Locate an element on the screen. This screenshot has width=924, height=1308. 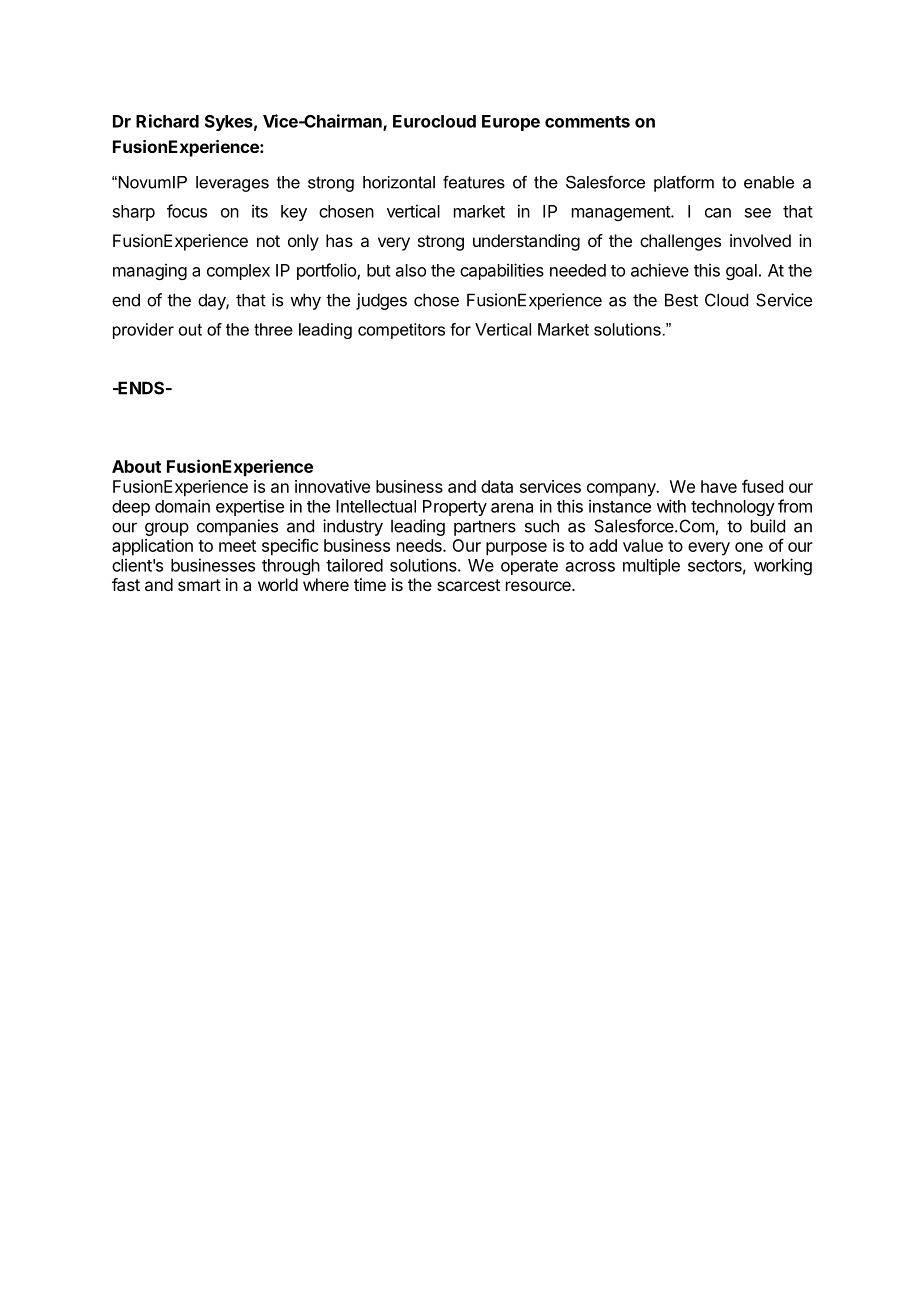
Europe is located at coordinates (511, 123).
